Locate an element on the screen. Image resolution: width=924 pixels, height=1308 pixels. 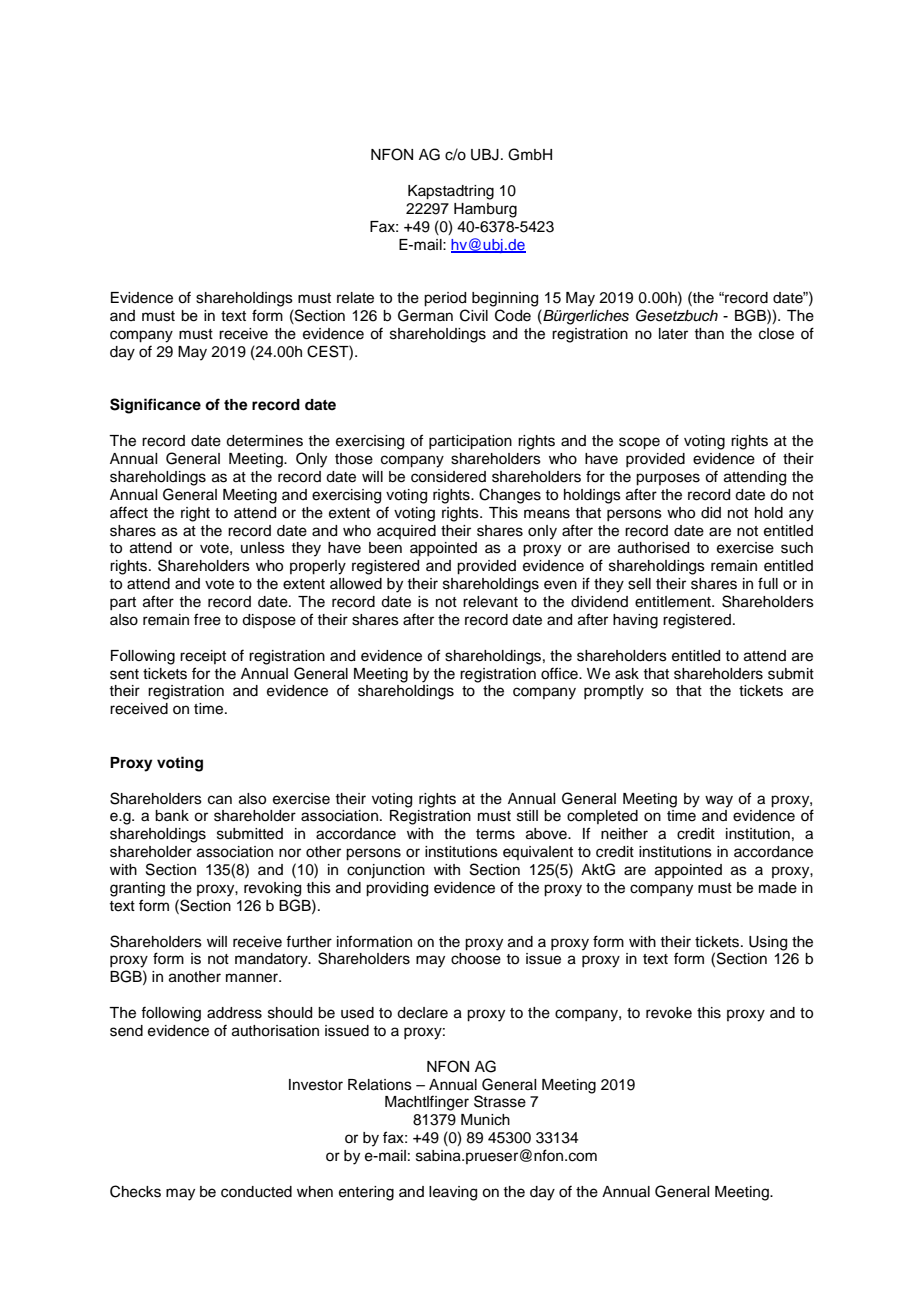
relate is located at coordinates (355, 298).
